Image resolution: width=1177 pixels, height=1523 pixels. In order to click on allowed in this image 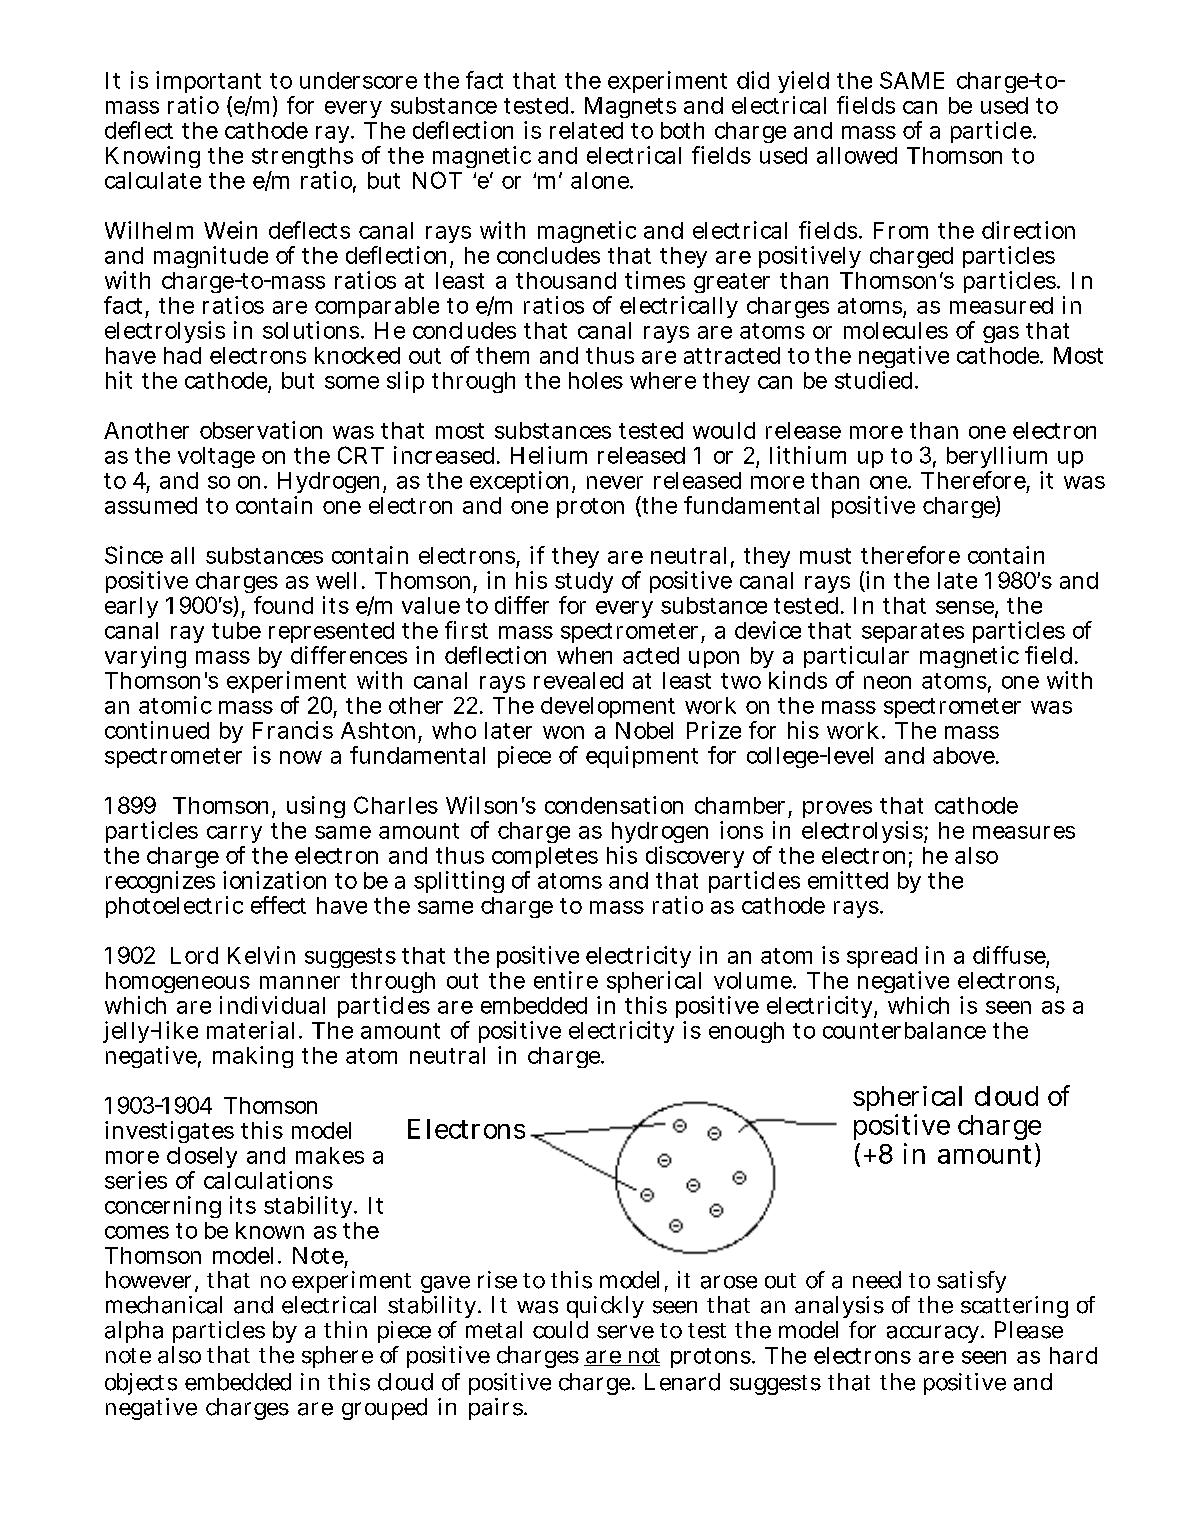, I will do `click(857, 155)`.
